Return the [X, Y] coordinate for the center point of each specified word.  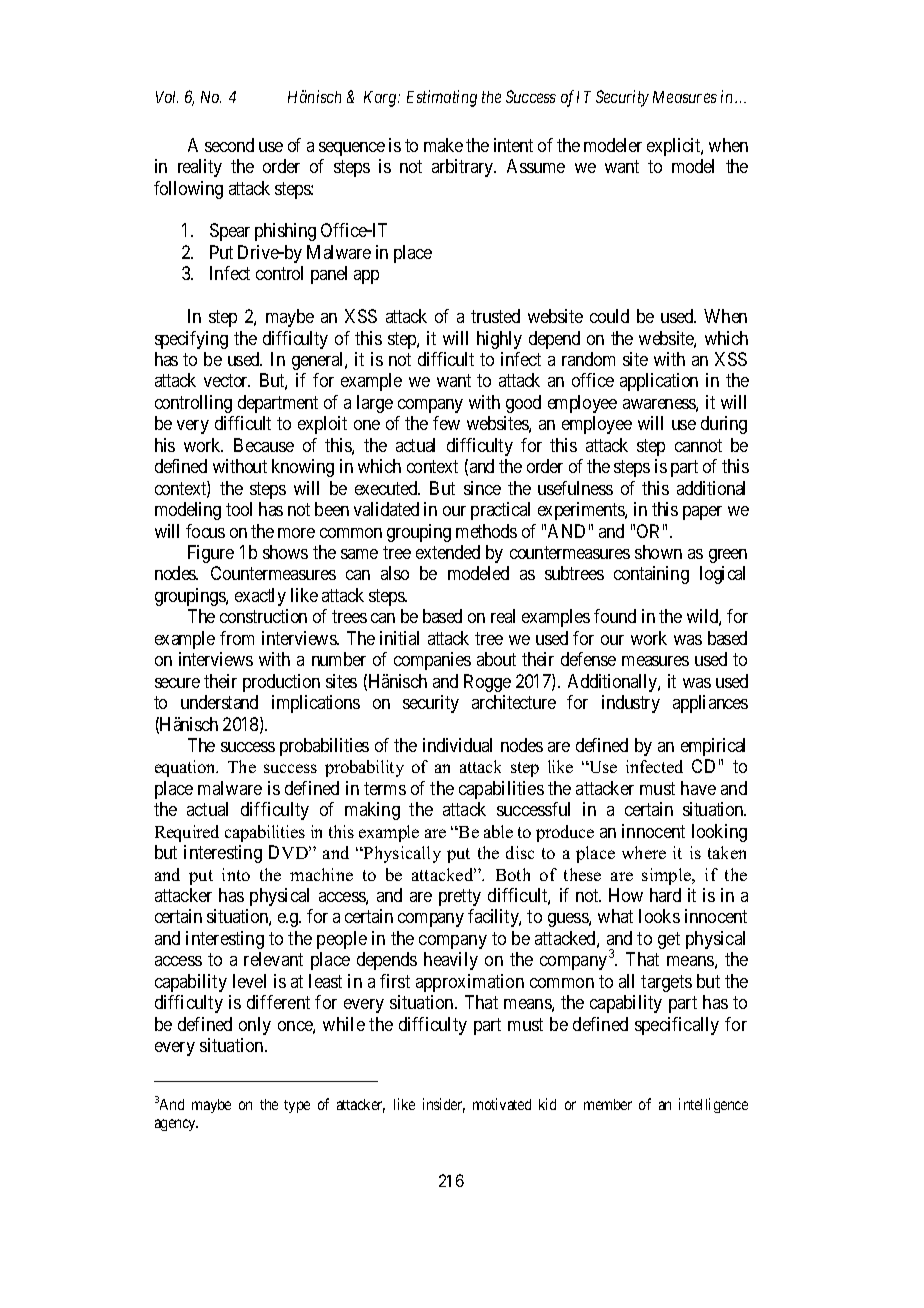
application [659, 382]
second [229, 145]
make [443, 145]
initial [399, 638]
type [297, 1106]
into [236, 874]
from [237, 638]
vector [227, 381]
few [446, 423]
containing [651, 575]
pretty [460, 897]
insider [444, 1105]
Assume [536, 166]
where [644, 852]
